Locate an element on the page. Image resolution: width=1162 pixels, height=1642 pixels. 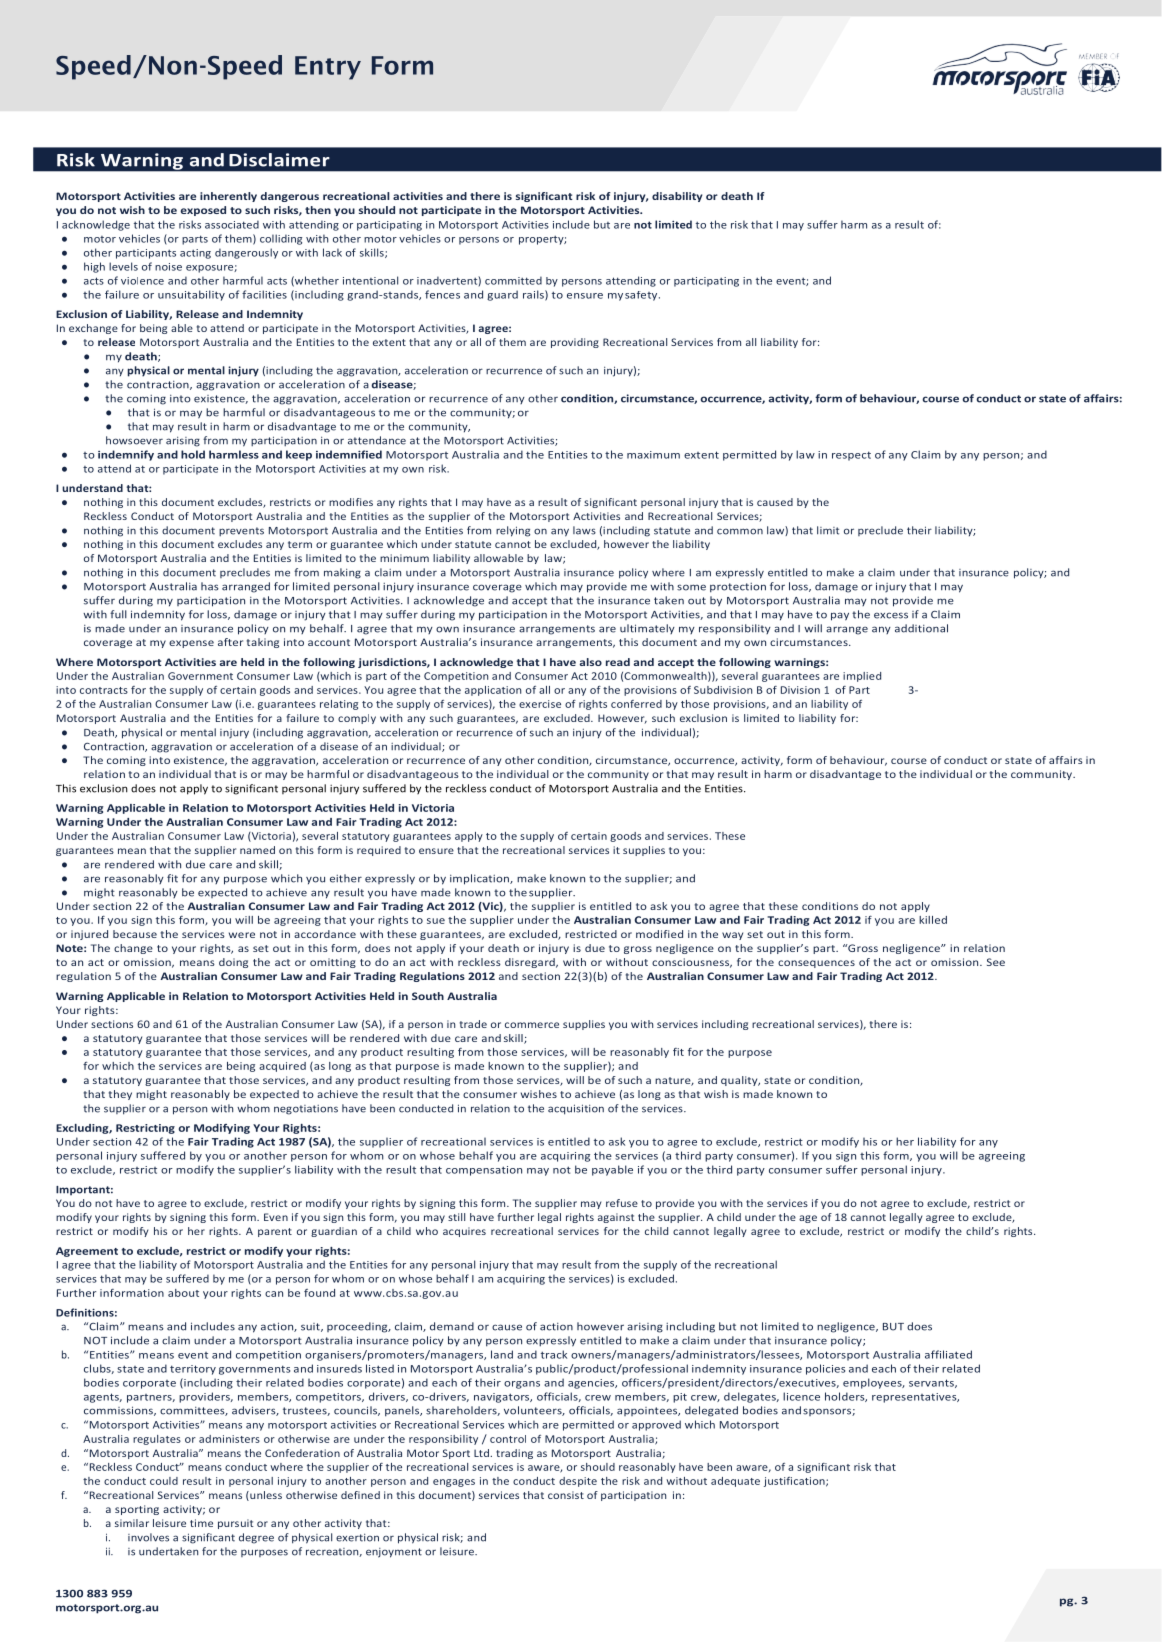
consequences is located at coordinates (816, 964).
